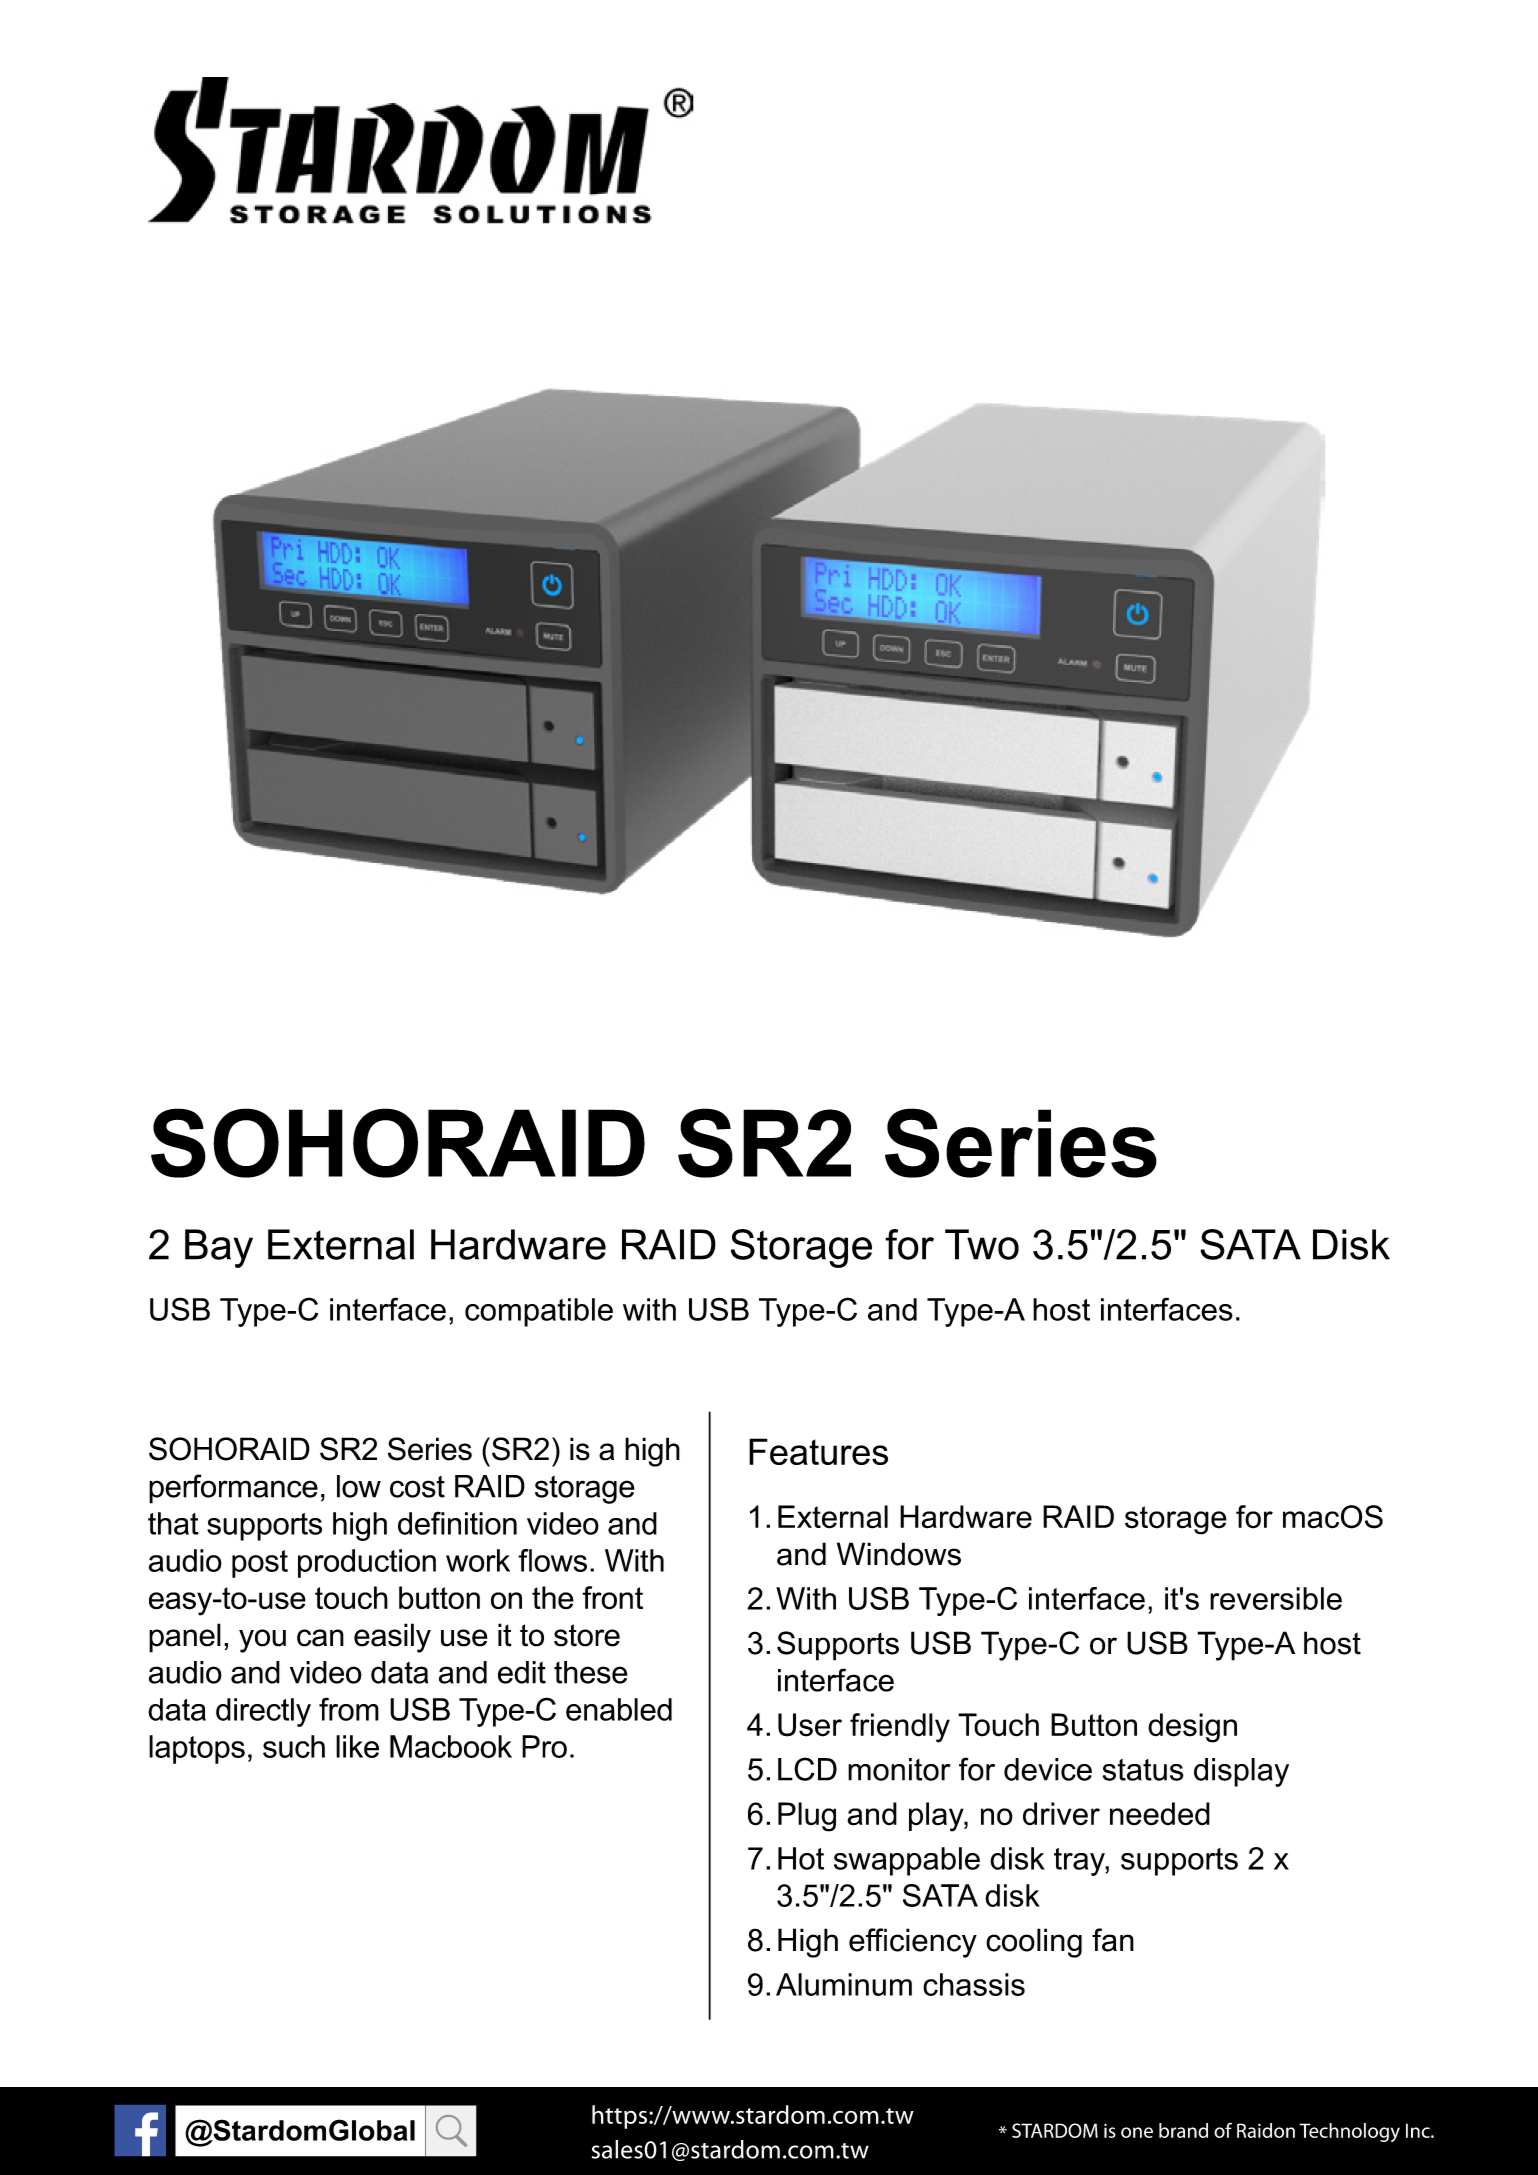  Describe the element at coordinates (612, 1598) in the page. I see `front` at that location.
